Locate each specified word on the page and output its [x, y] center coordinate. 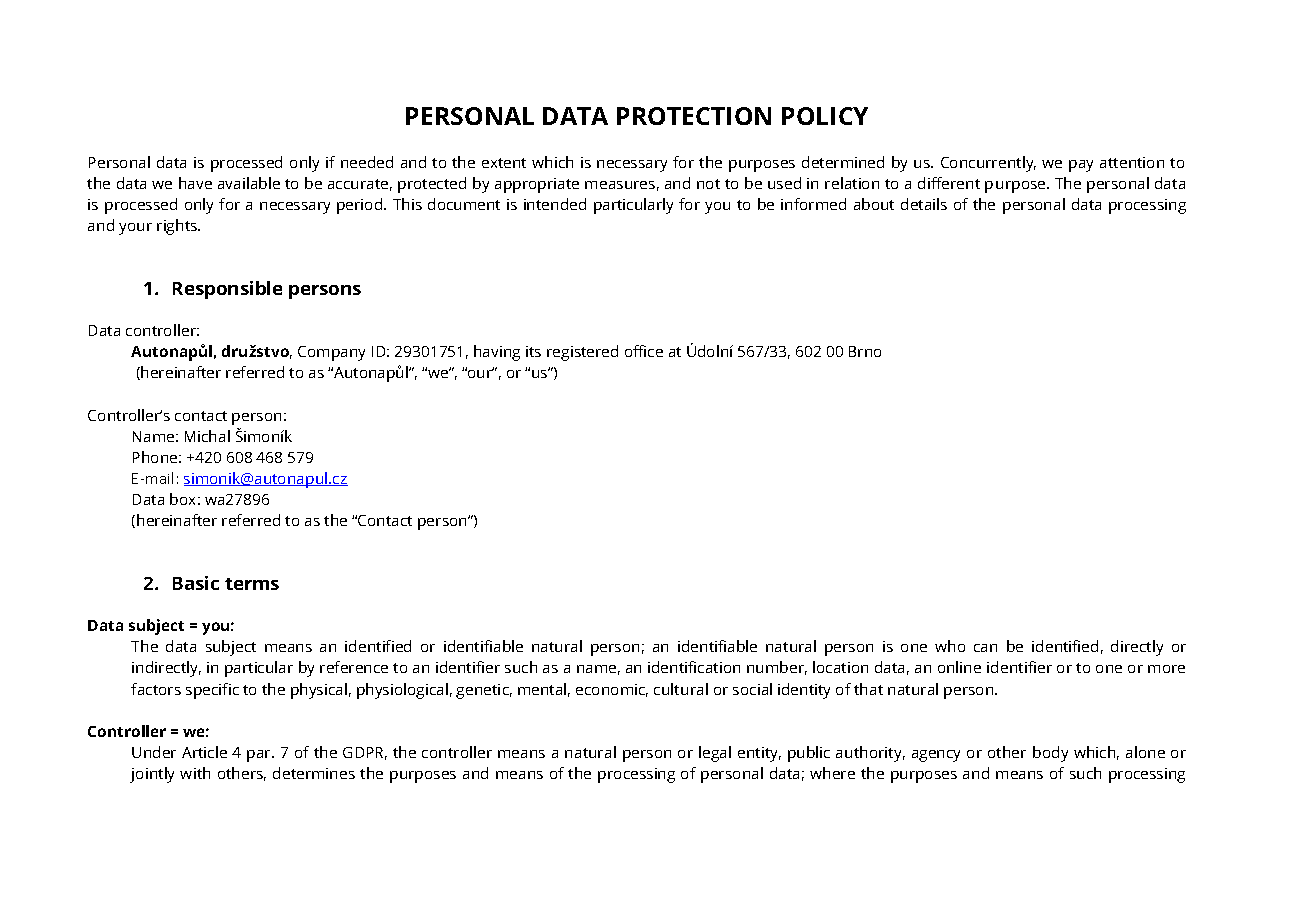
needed [367, 162]
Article [204, 752]
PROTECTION [694, 116]
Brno [865, 351]
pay [1081, 166]
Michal [207, 436]
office [644, 351]
